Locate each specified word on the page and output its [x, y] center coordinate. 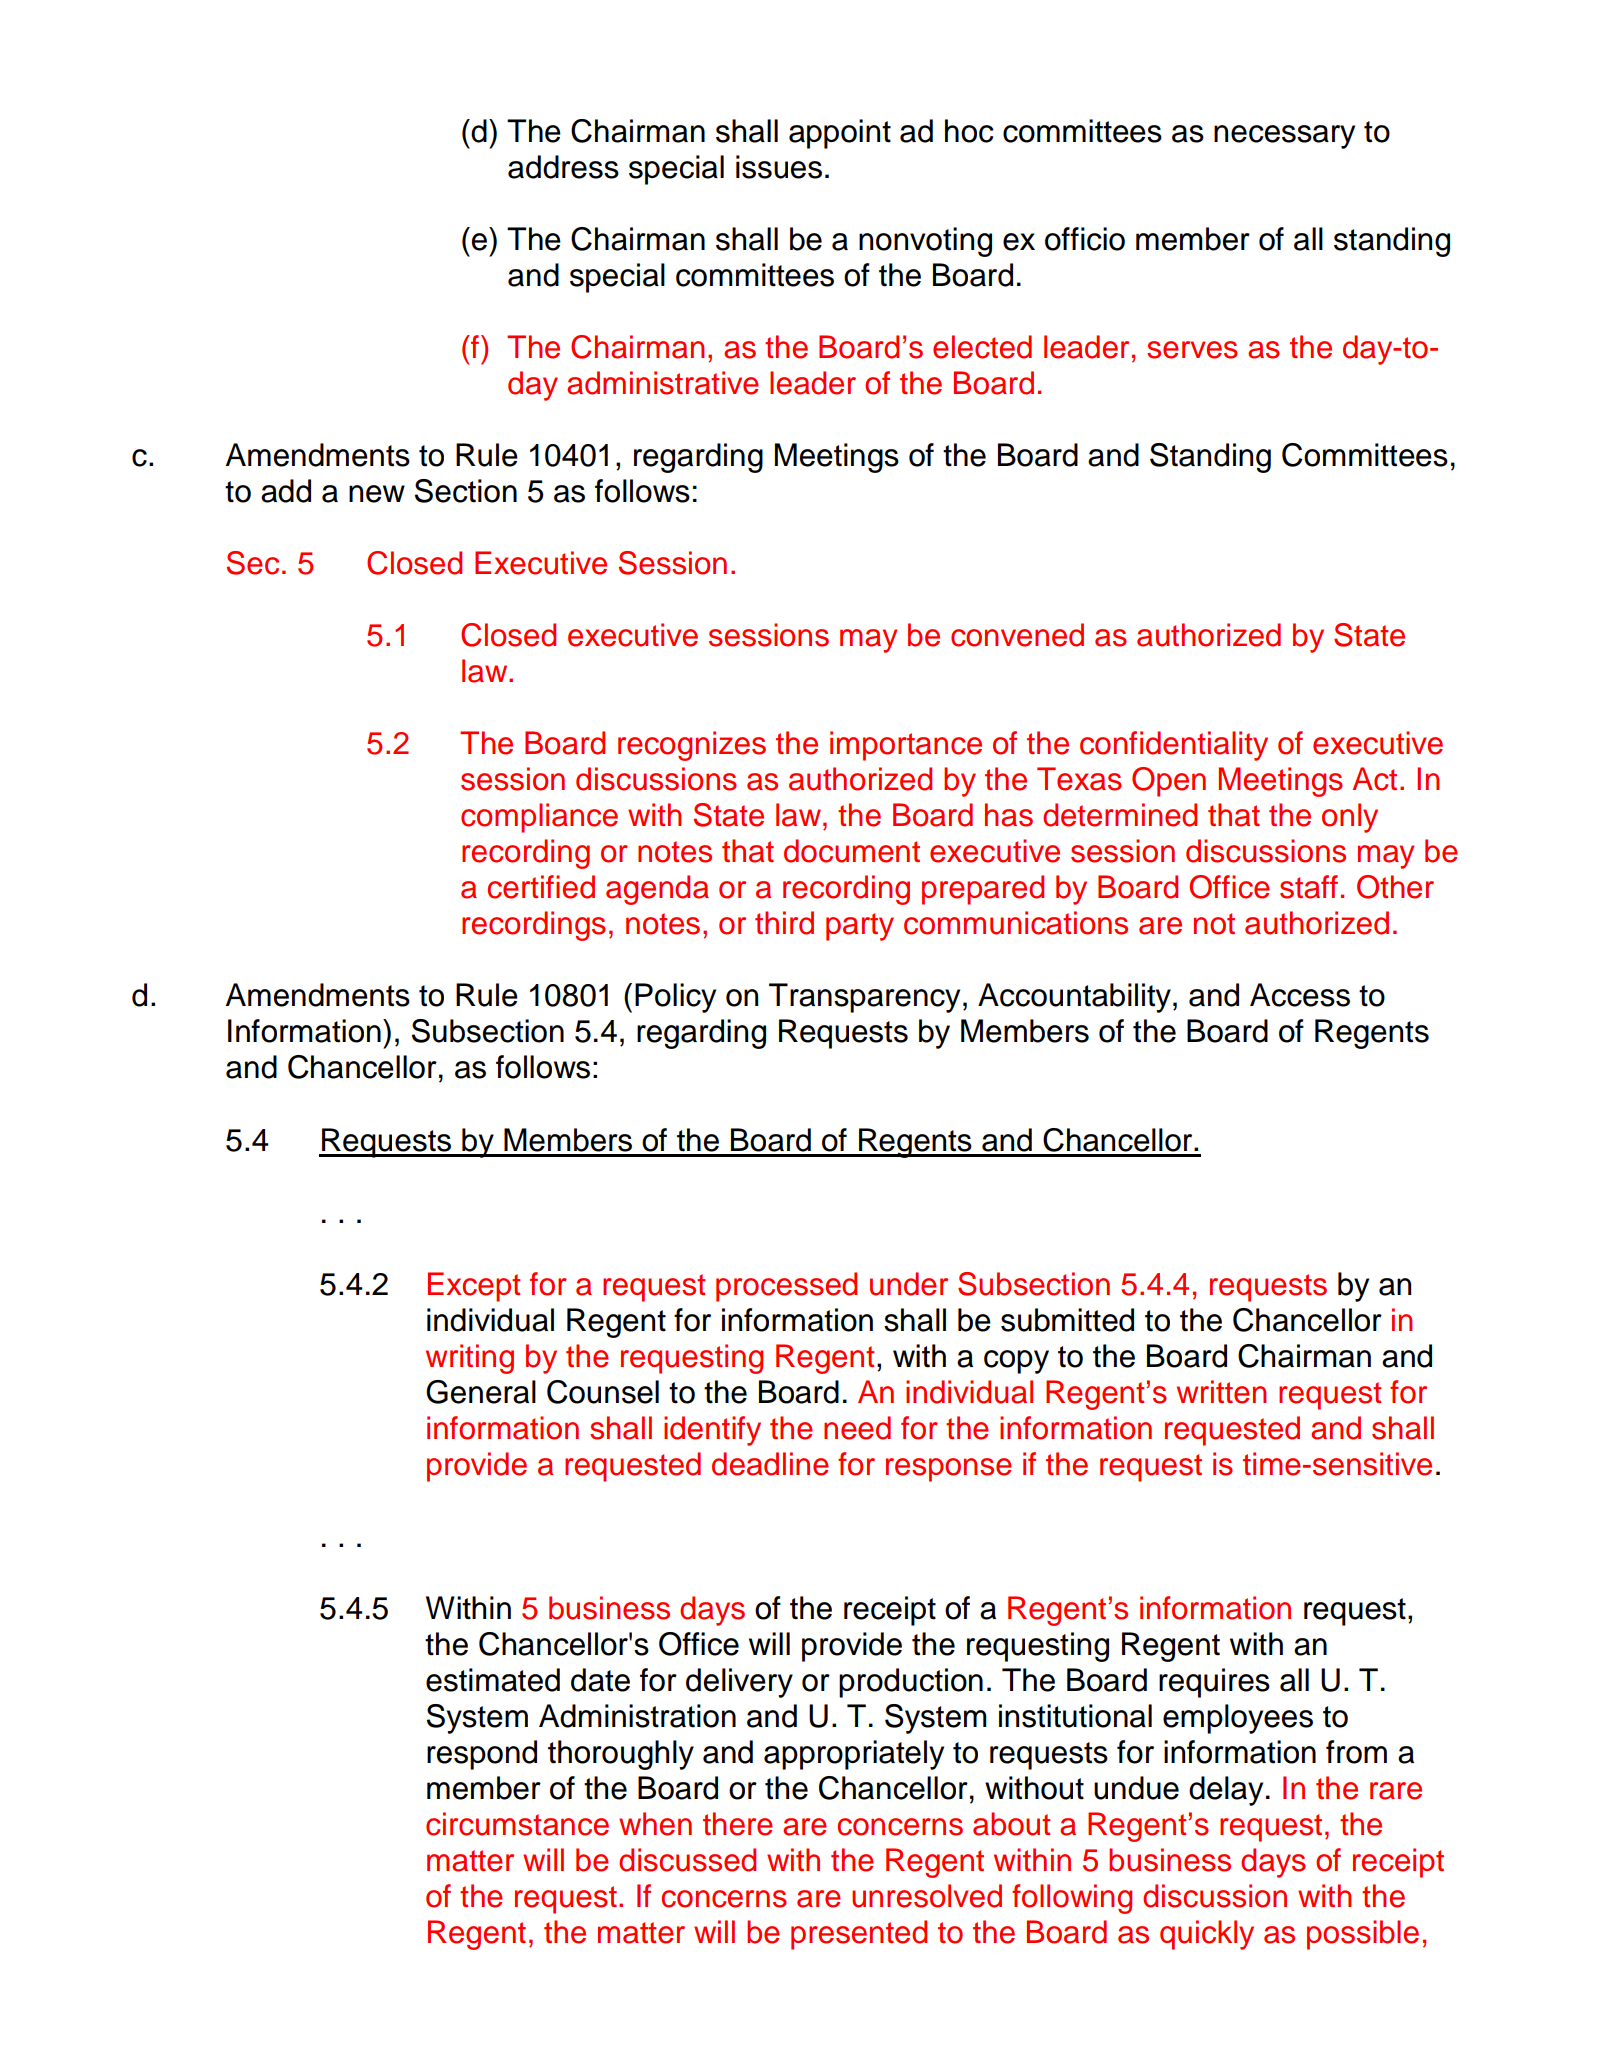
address [563, 167]
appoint [840, 134]
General [481, 1392]
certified [541, 887]
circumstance [517, 1824]
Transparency [864, 998]
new [377, 494]
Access [1300, 995]
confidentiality [1174, 746]
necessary [1284, 137]
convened [1017, 635]
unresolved [927, 1896]
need [857, 1428]
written [1221, 1392]
